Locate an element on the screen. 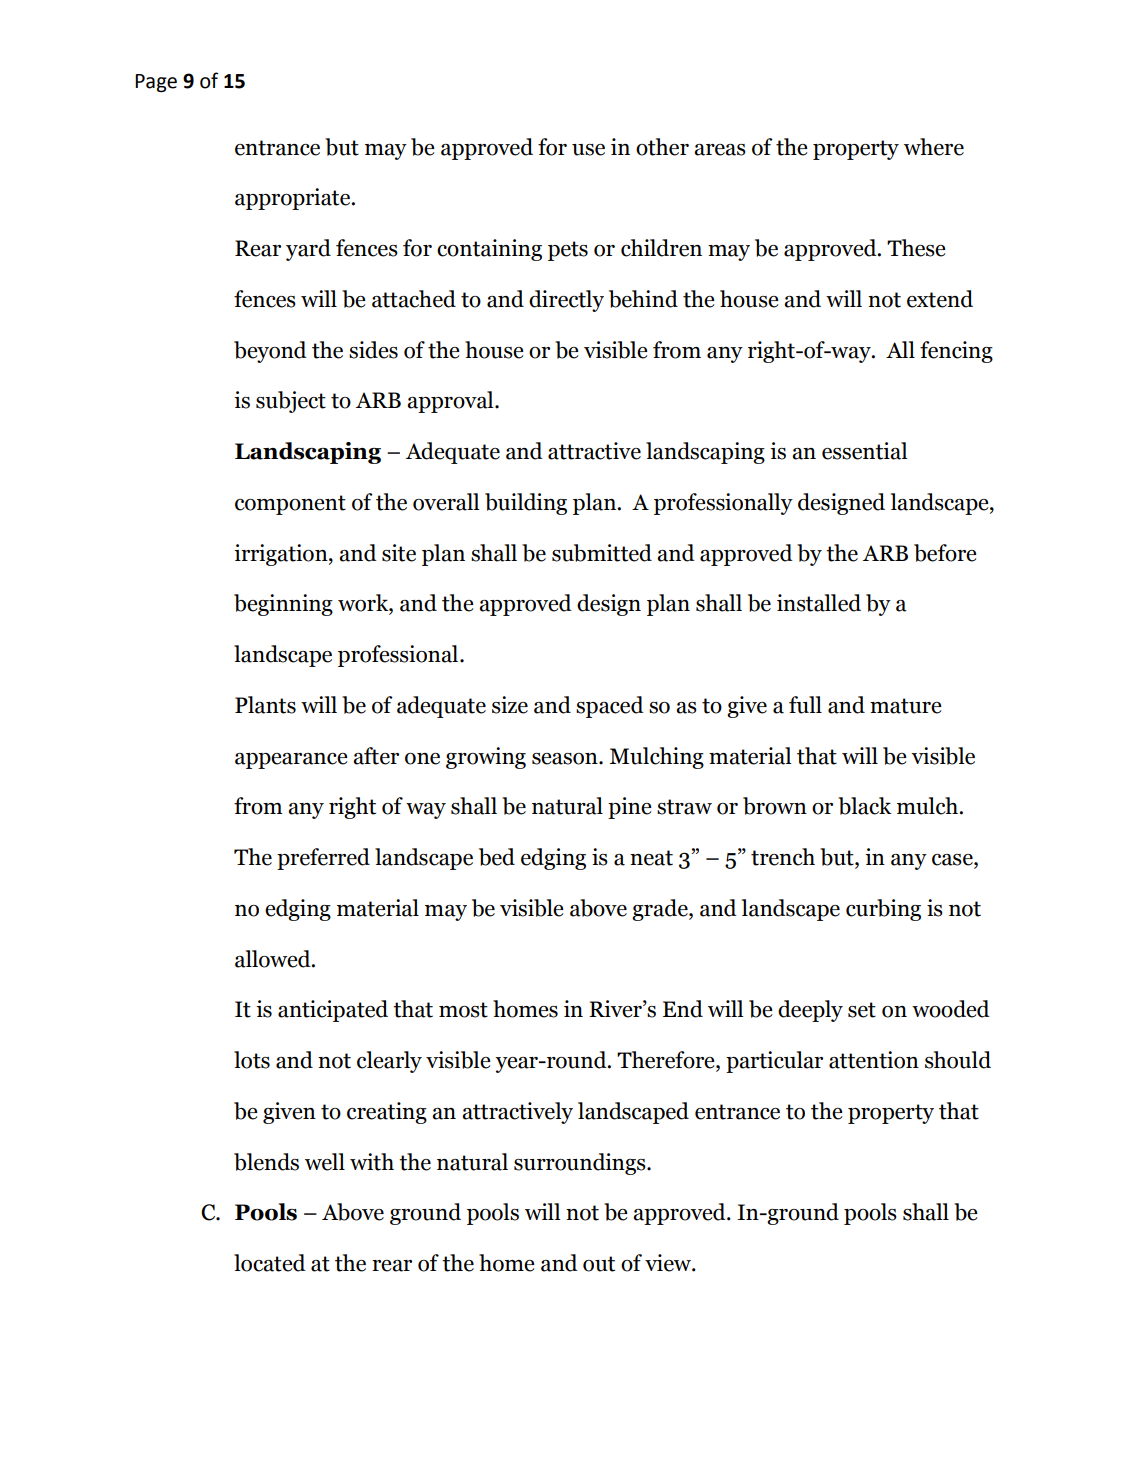 This screenshot has width=1139, height=1474. bed is located at coordinates (497, 857).
